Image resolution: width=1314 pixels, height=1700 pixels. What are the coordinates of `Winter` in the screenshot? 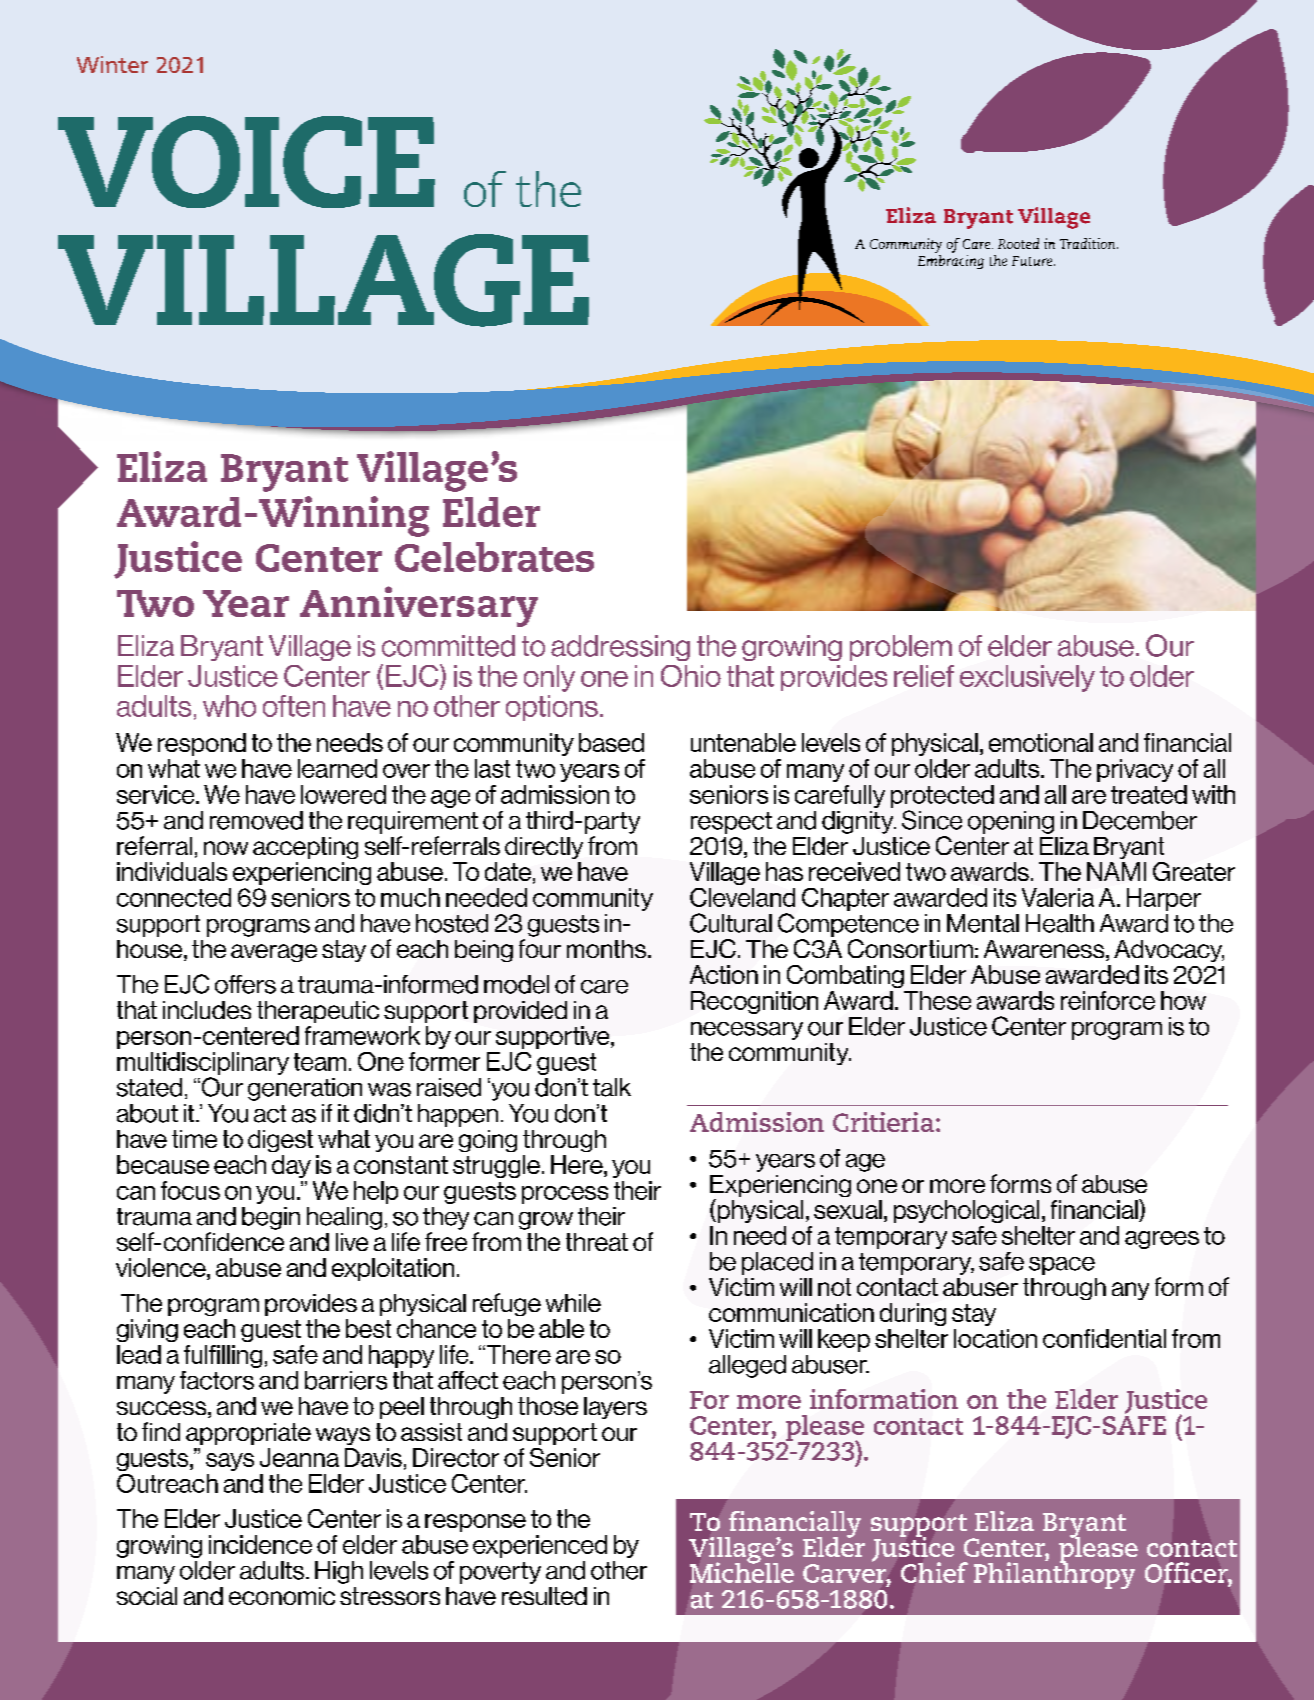 It's located at (112, 64).
